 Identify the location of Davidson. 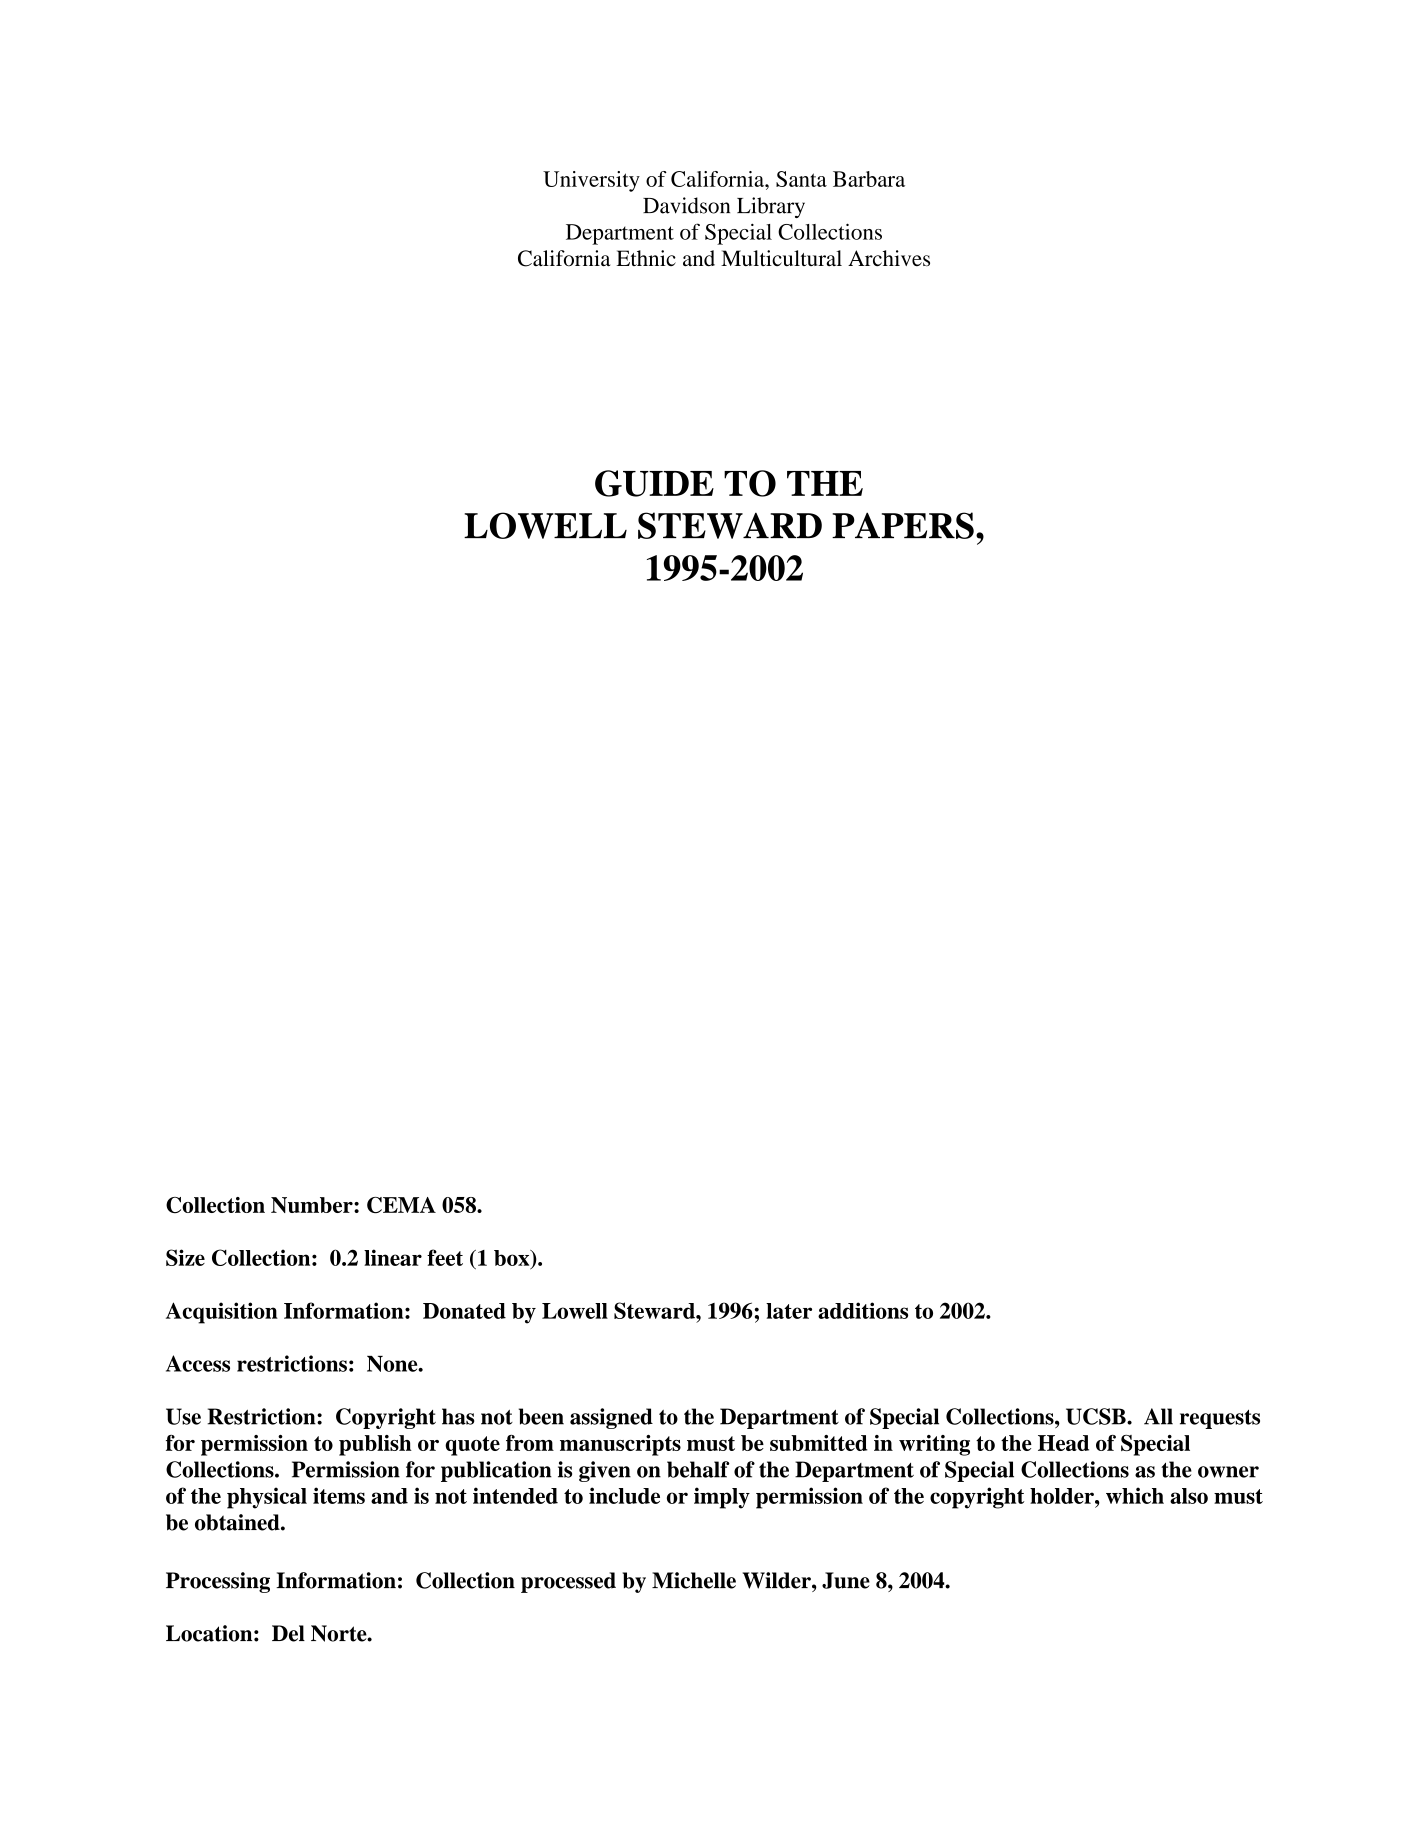
(686, 205).
